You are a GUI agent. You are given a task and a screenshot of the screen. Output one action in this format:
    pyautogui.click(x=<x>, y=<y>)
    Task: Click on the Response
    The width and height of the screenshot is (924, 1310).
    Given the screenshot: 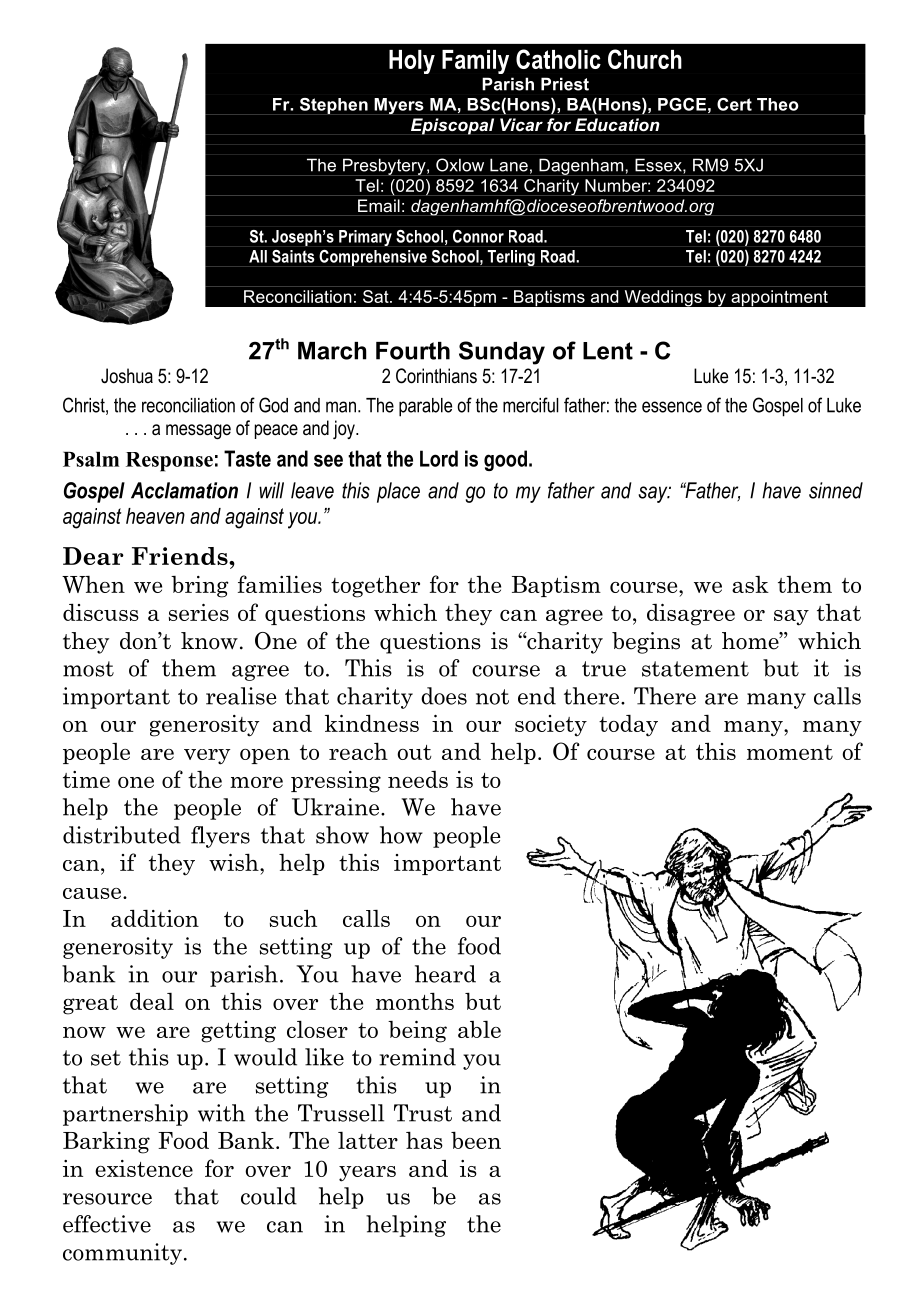 What is the action you would take?
    pyautogui.click(x=169, y=462)
